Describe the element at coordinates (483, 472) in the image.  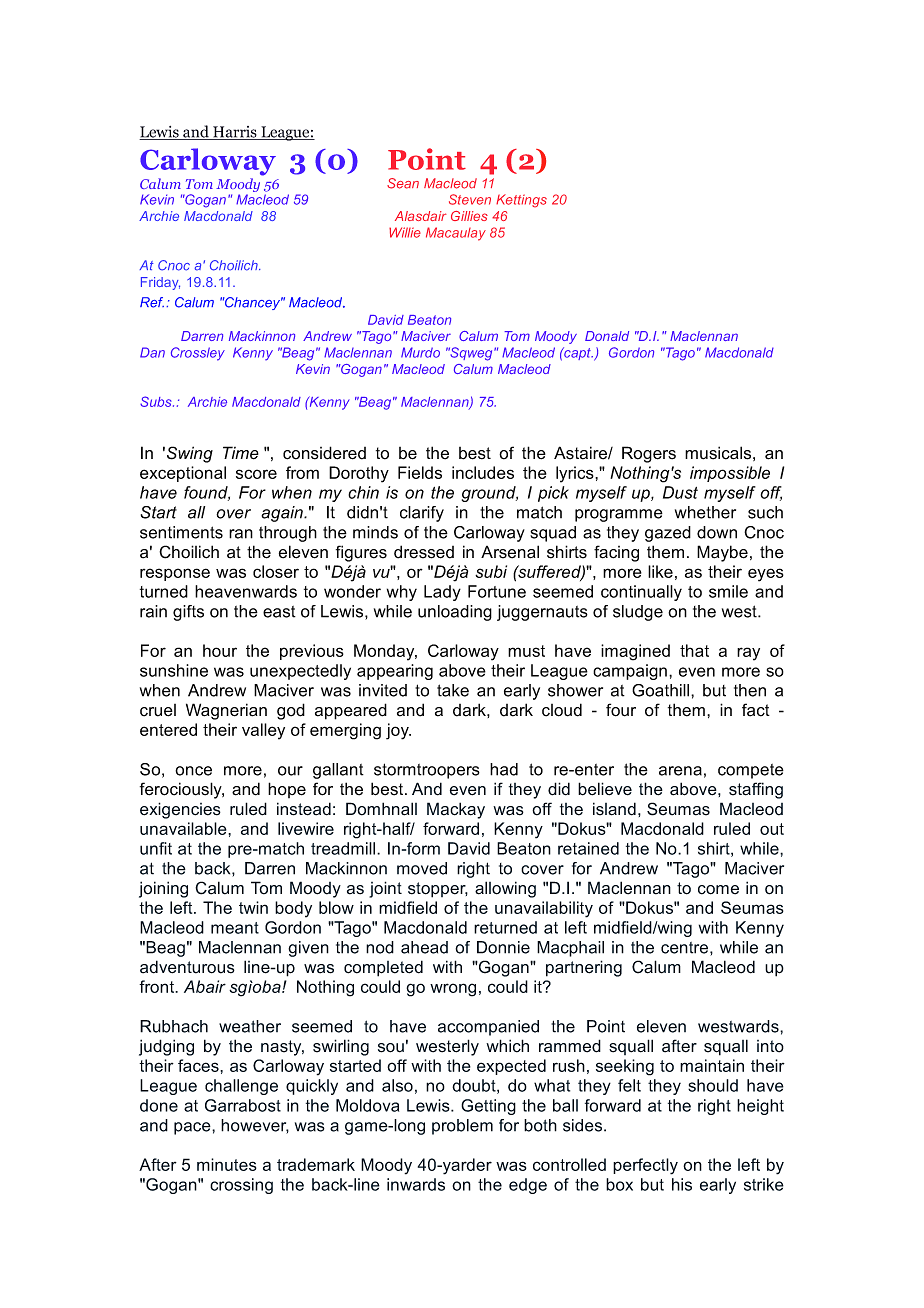
I see `includes` at that location.
